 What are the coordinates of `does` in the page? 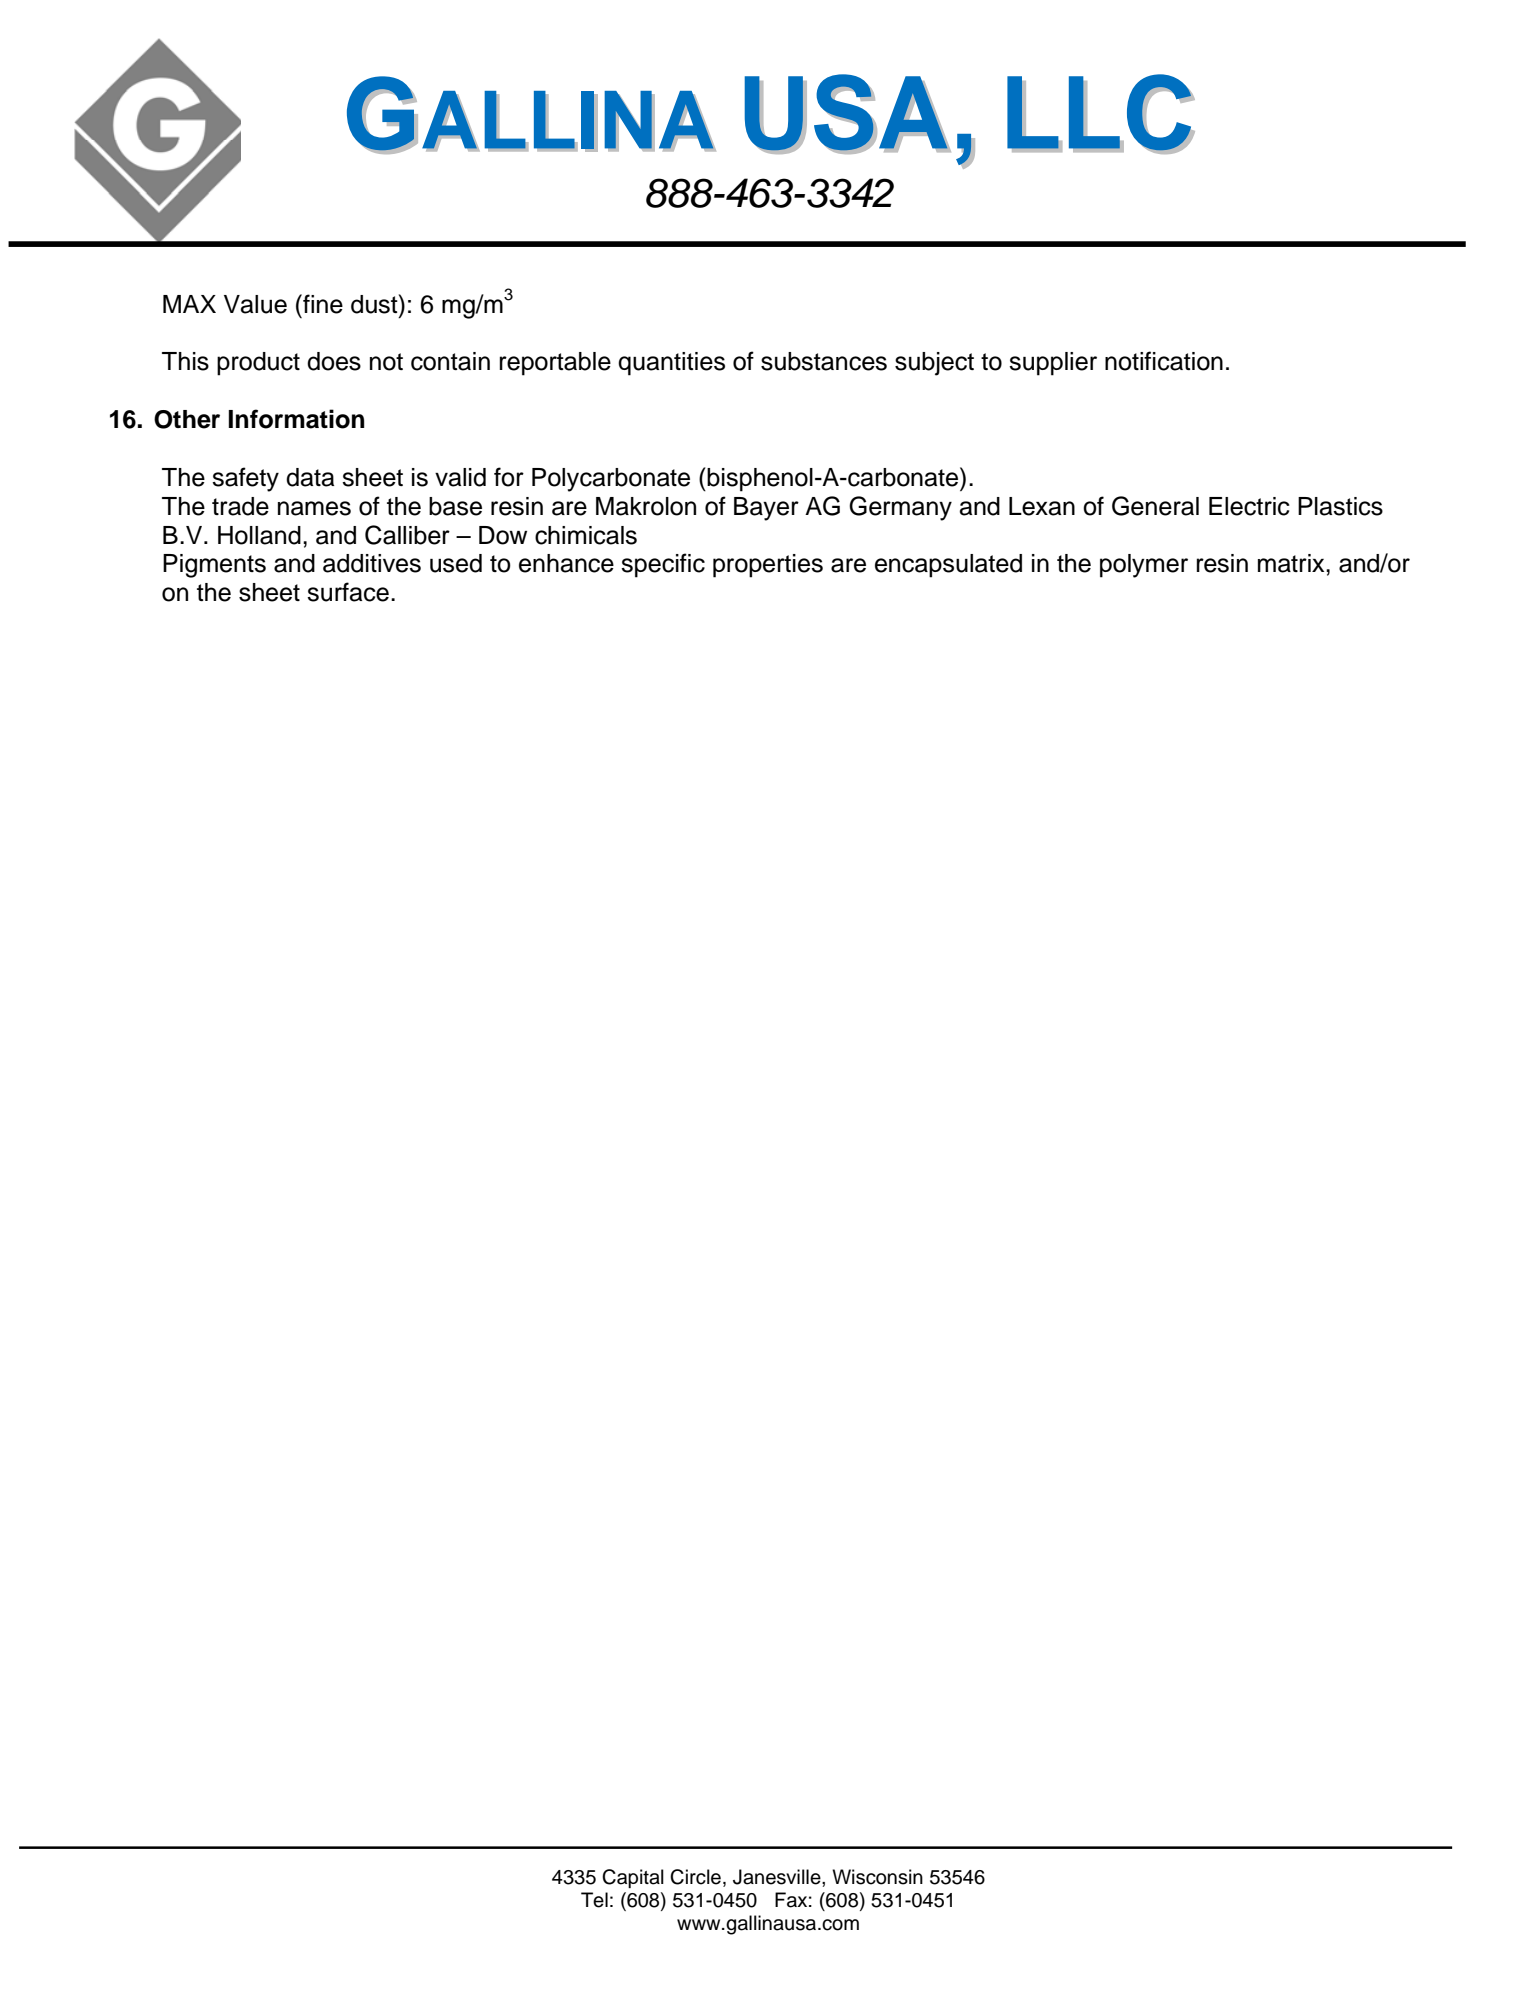 It's located at (334, 361).
